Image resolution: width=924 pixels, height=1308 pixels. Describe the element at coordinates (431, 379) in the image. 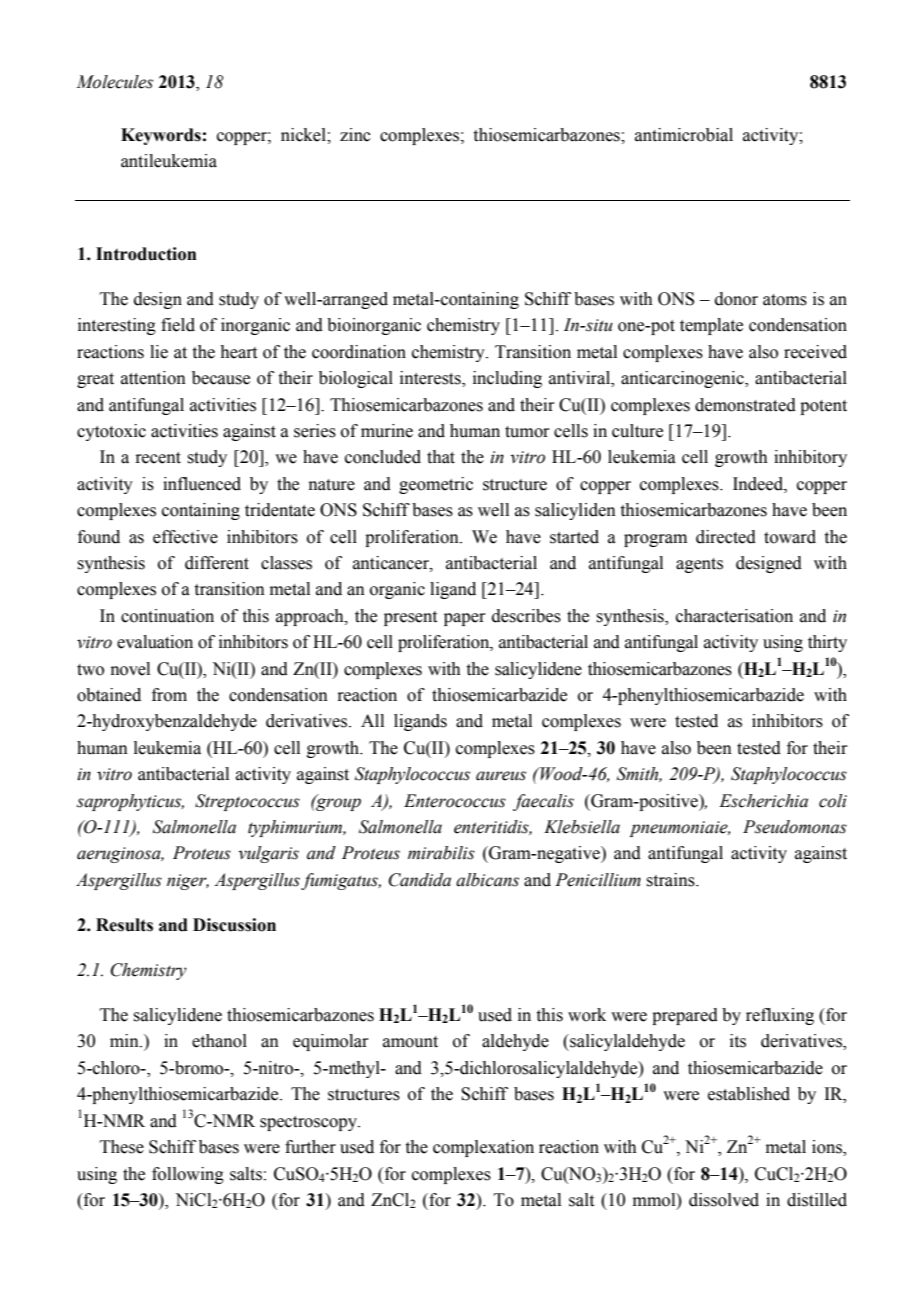

I see `interests` at that location.
